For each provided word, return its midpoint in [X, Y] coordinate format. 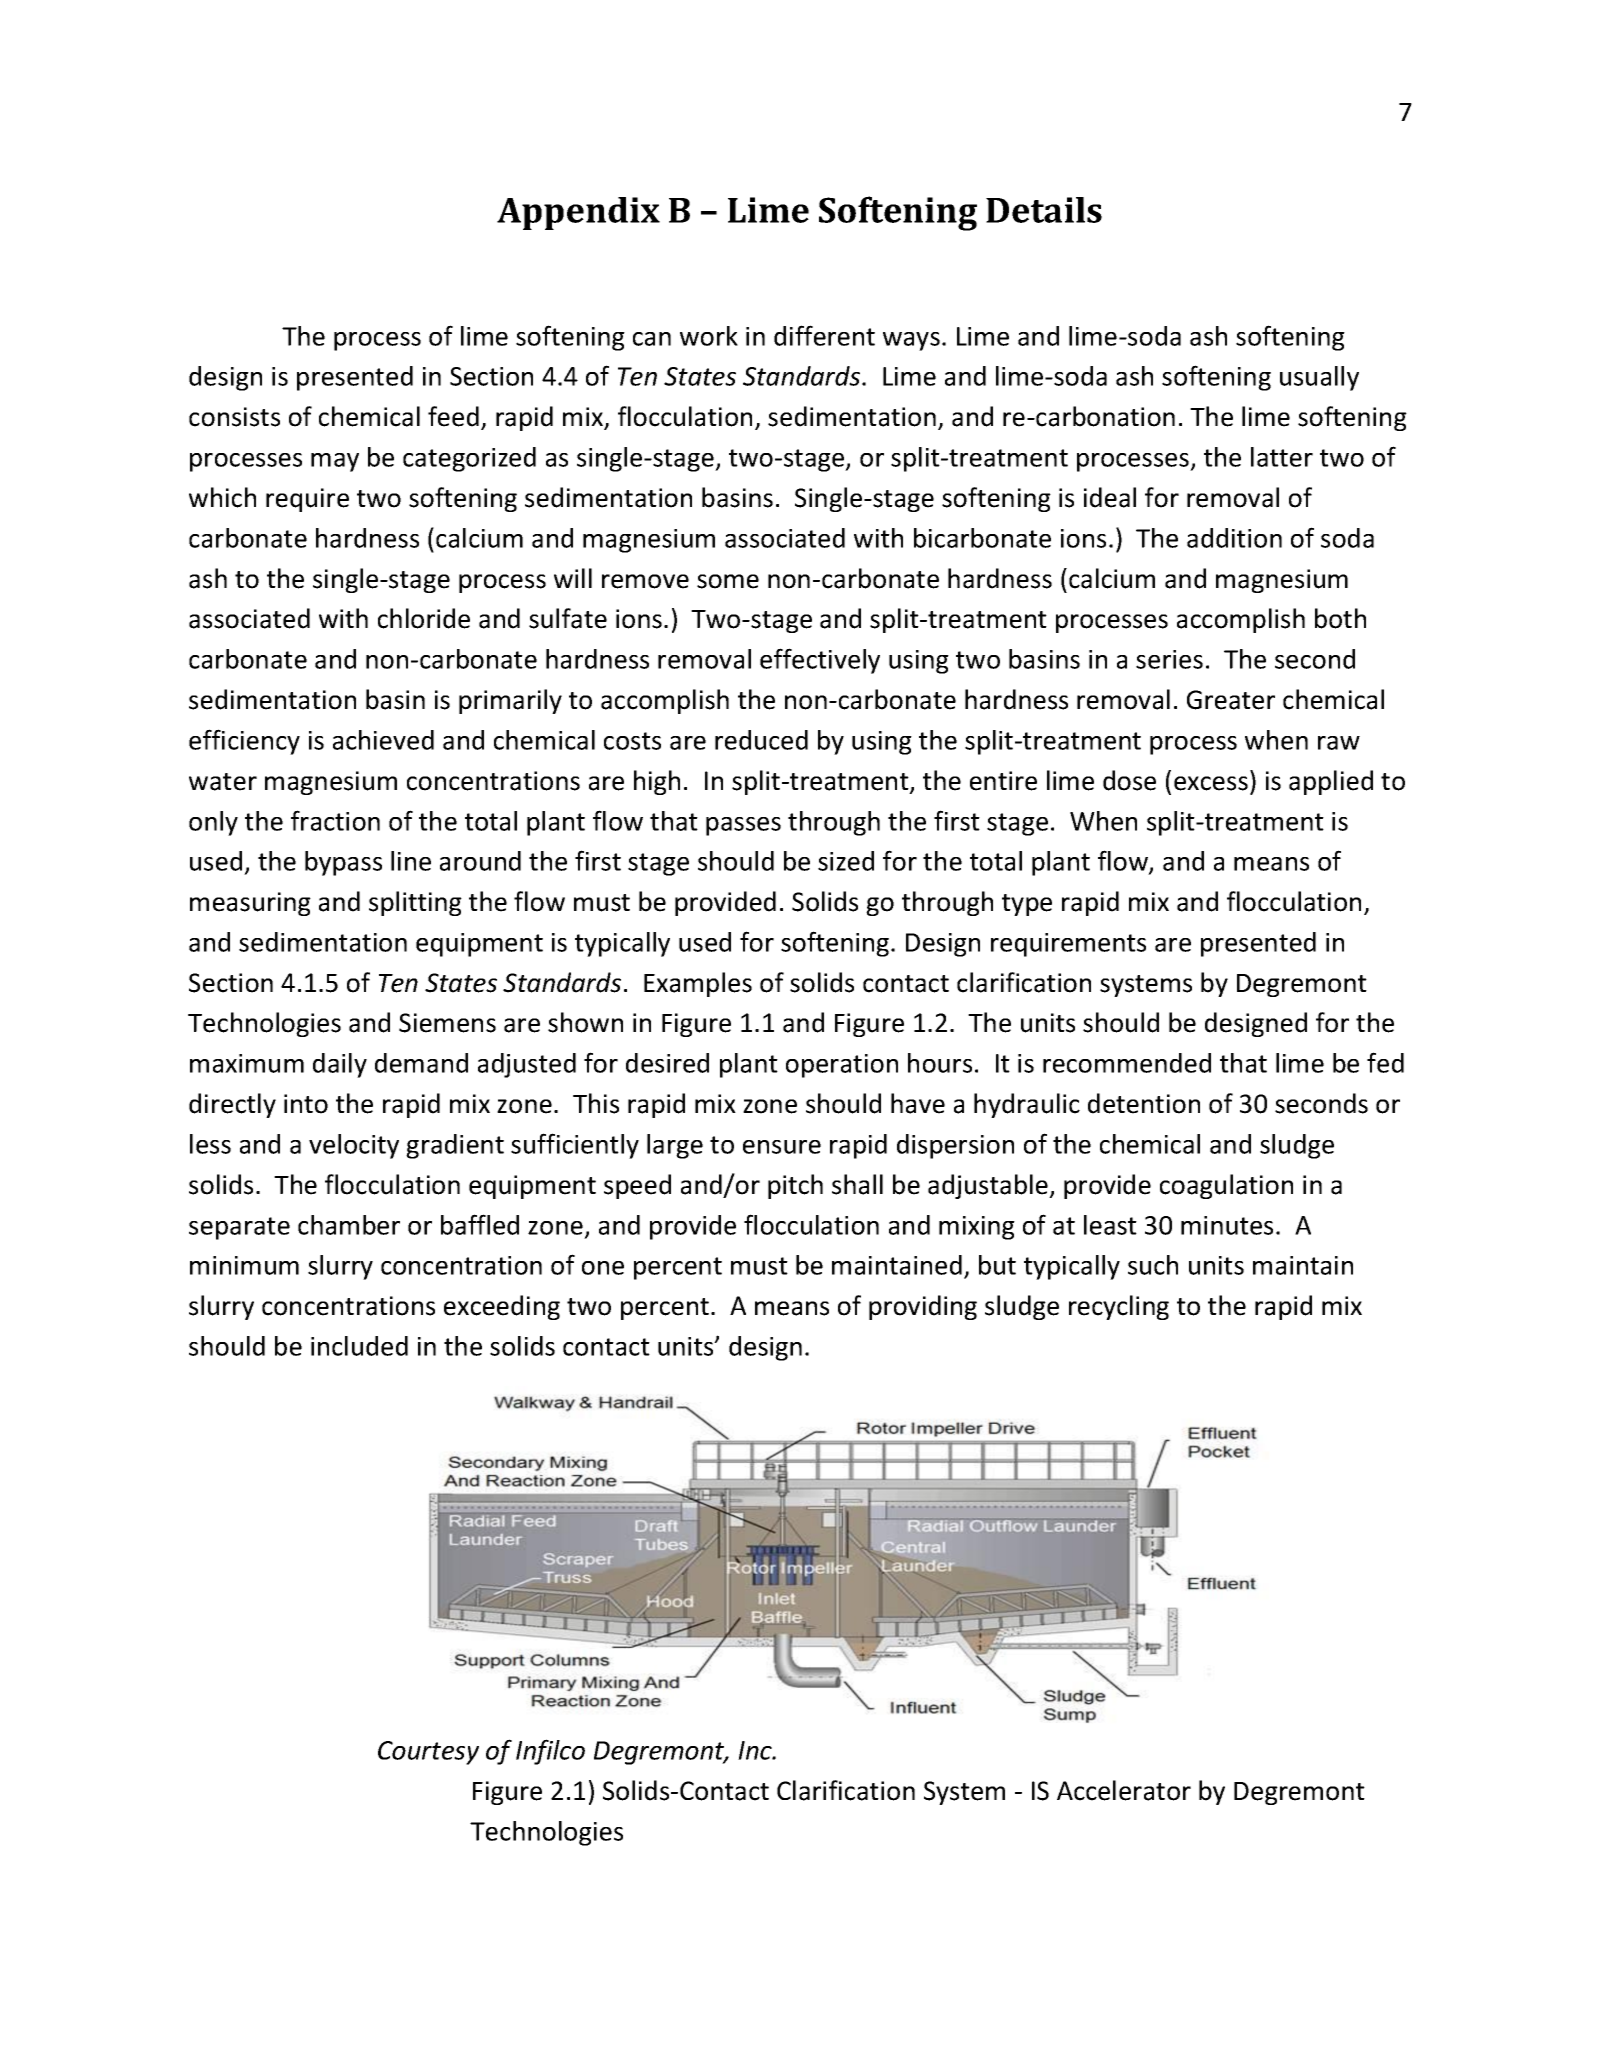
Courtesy [428, 1753]
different [824, 335]
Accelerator [1124, 1790]
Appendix [578, 213]
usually [1319, 378]
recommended [1127, 1063]
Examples [698, 984]
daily [340, 1065]
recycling [1119, 1307]
